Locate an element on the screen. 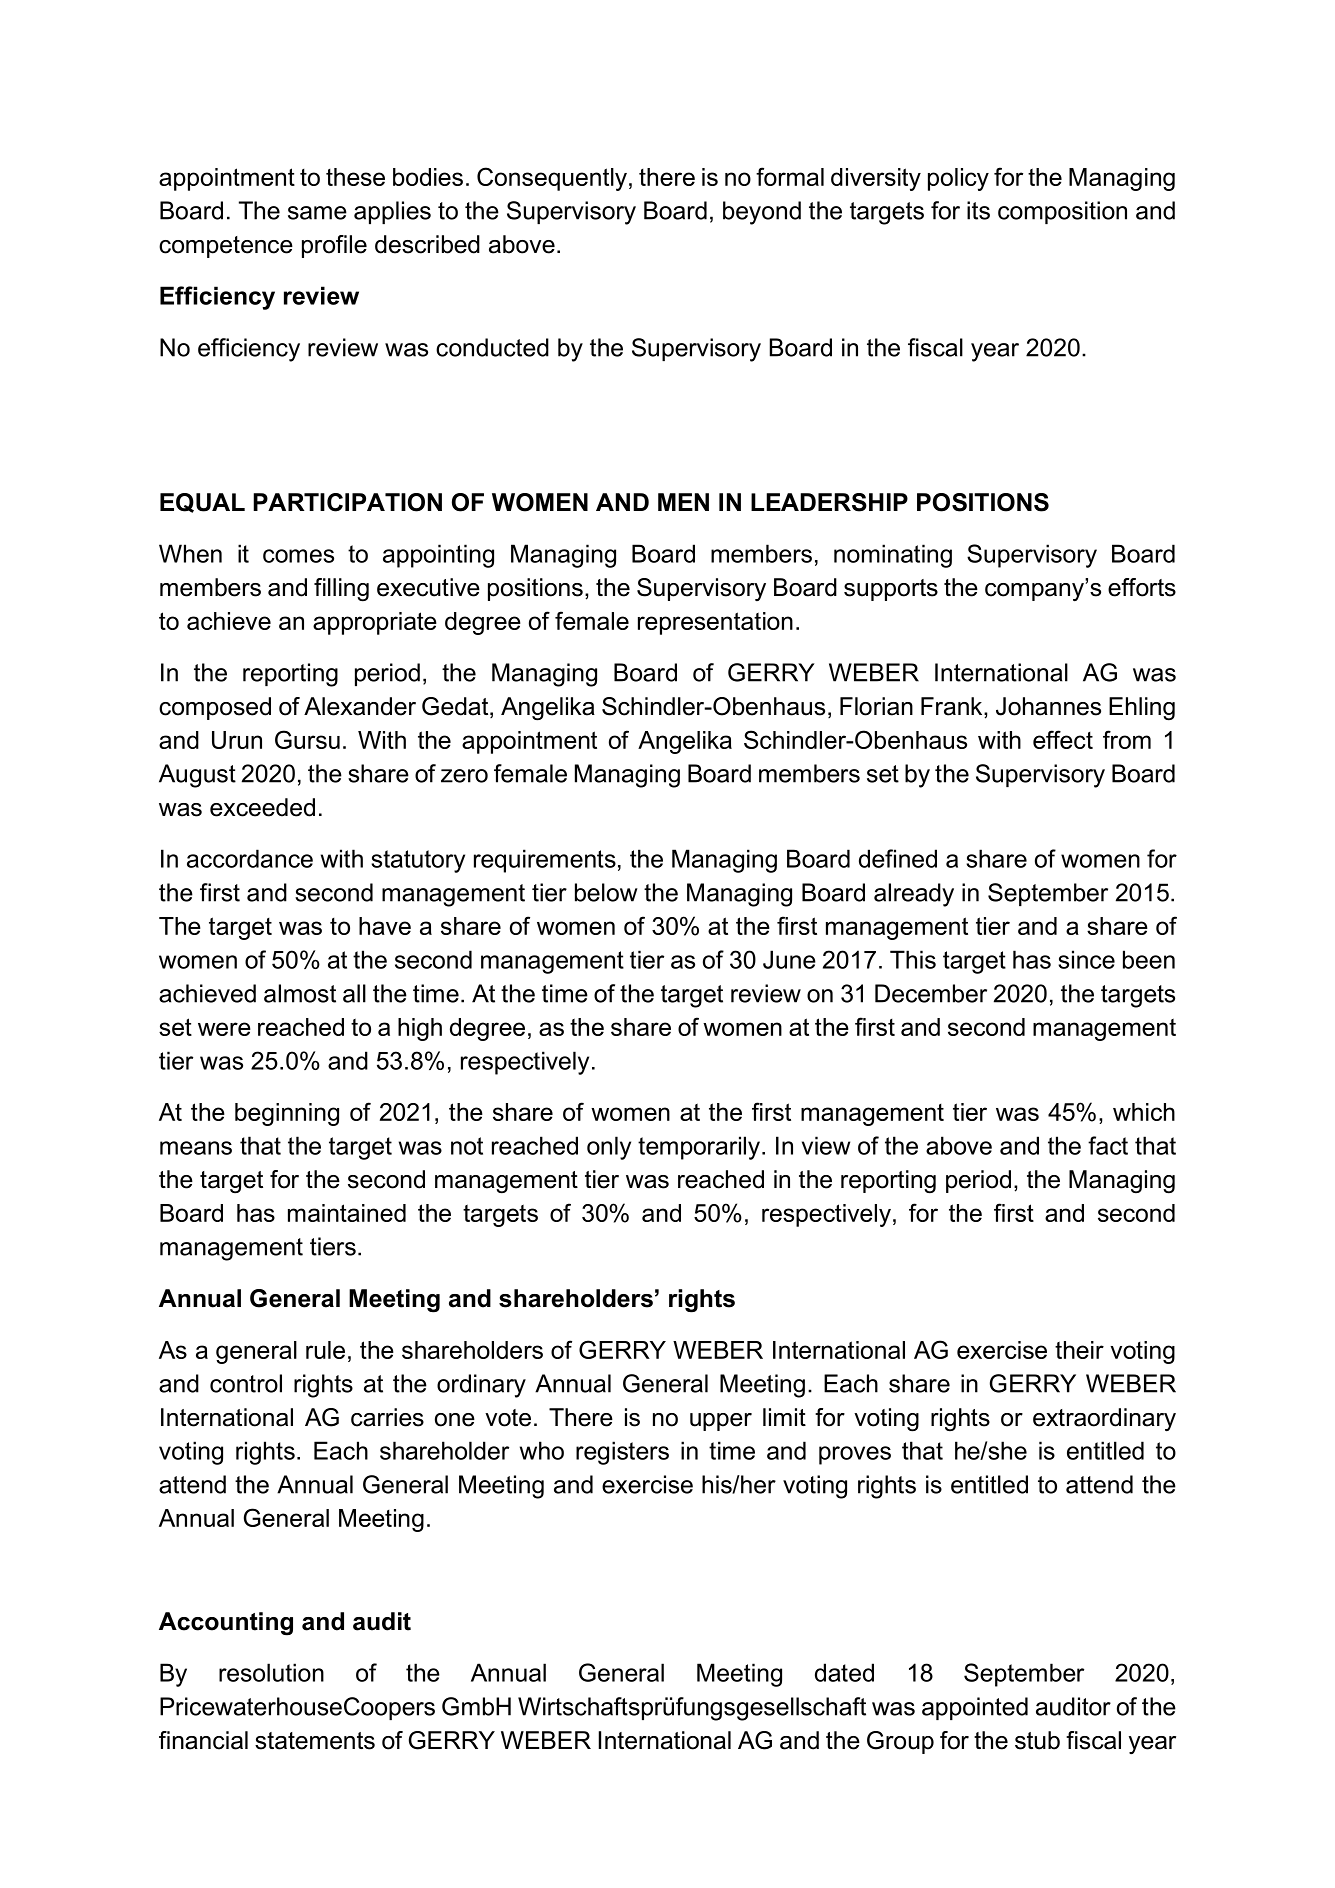 This screenshot has height=1888, width=1335. composition is located at coordinates (1062, 212).
